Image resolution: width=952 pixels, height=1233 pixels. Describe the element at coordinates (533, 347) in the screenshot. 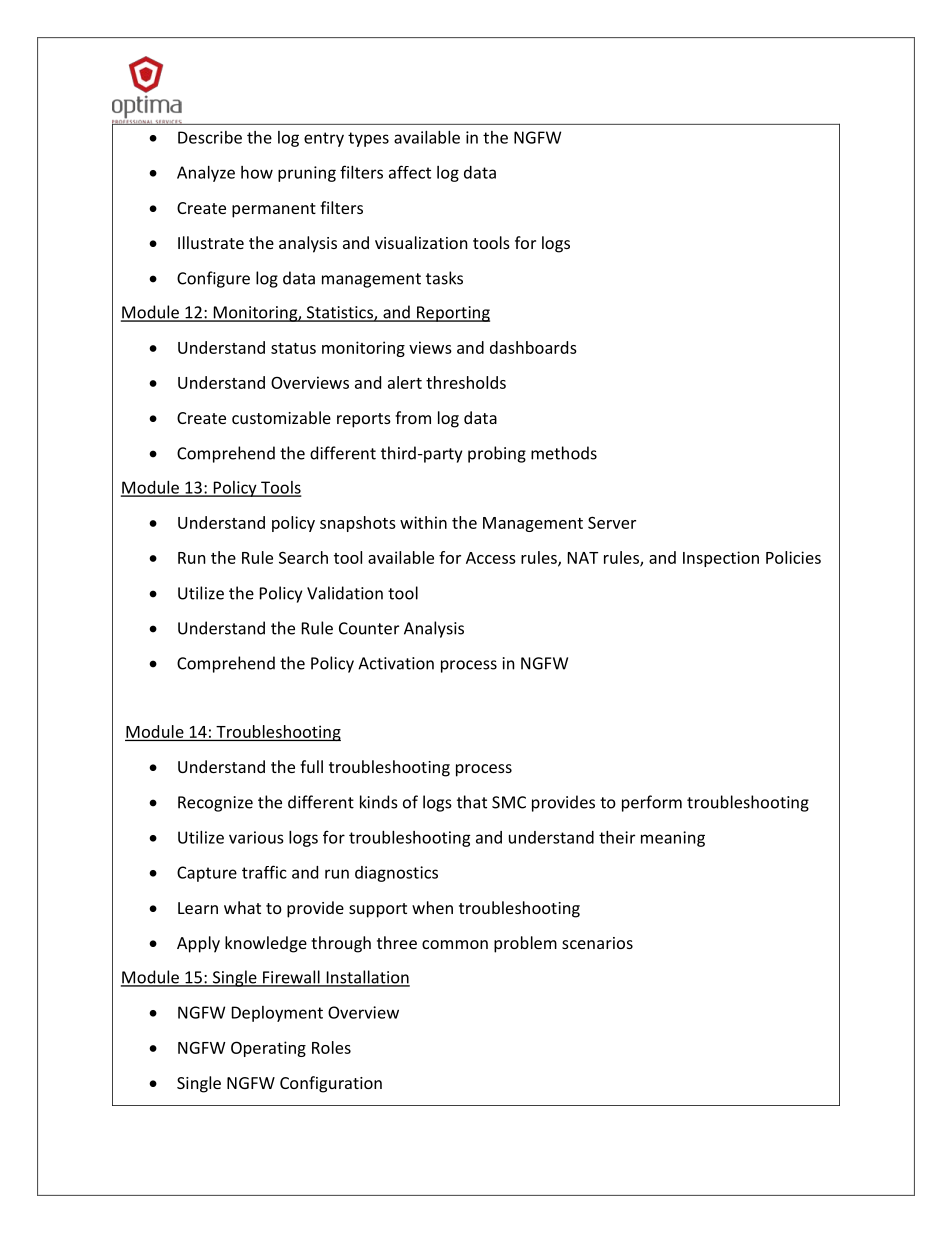

I see `dashboards` at that location.
